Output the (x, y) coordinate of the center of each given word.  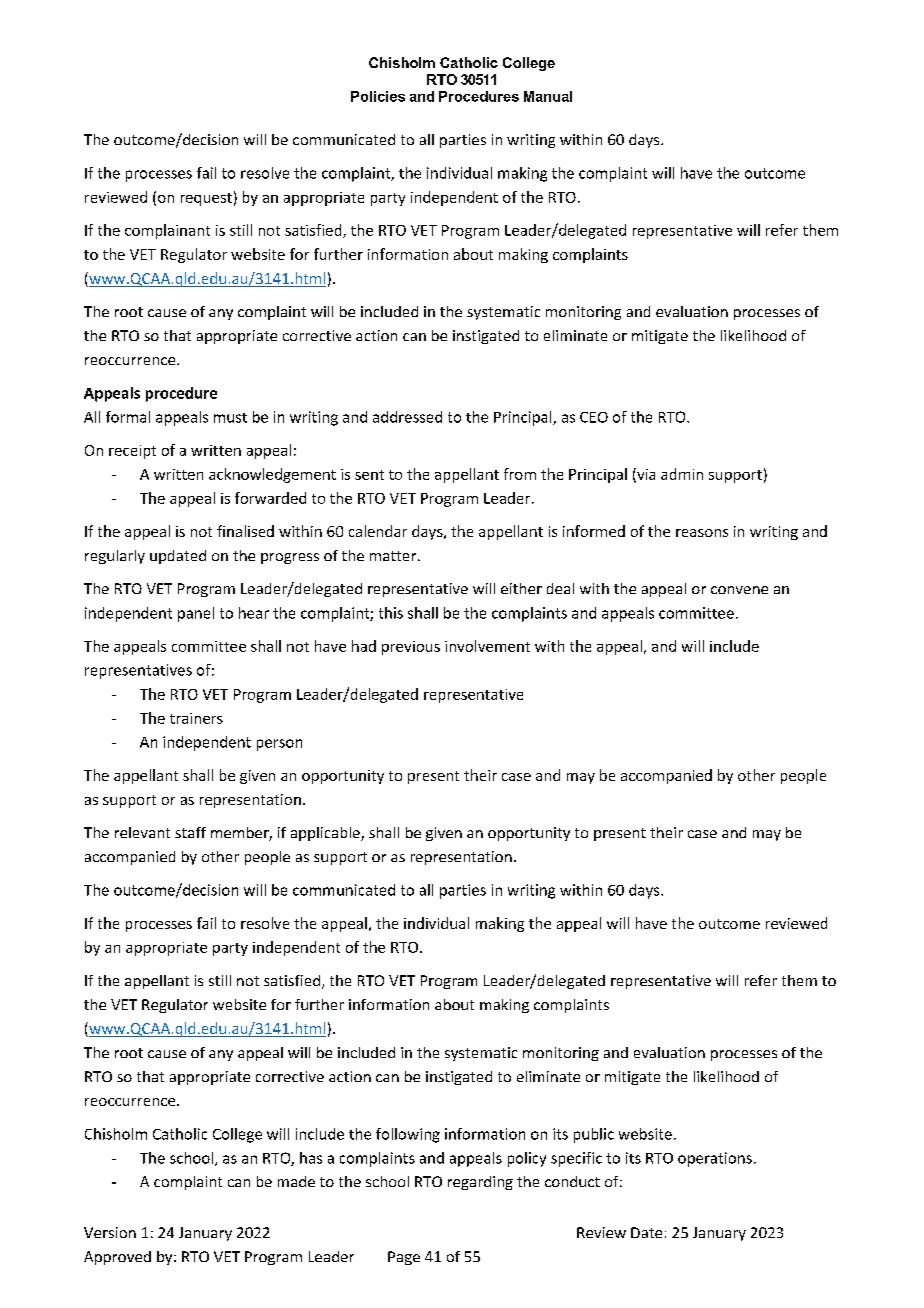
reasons (702, 533)
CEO (594, 417)
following (408, 1135)
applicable (326, 834)
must (230, 418)
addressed (407, 417)
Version (110, 1232)
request (206, 199)
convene (739, 590)
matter (394, 556)
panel (196, 614)
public (594, 1135)
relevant (142, 832)
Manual (548, 96)
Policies (378, 96)
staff (190, 832)
